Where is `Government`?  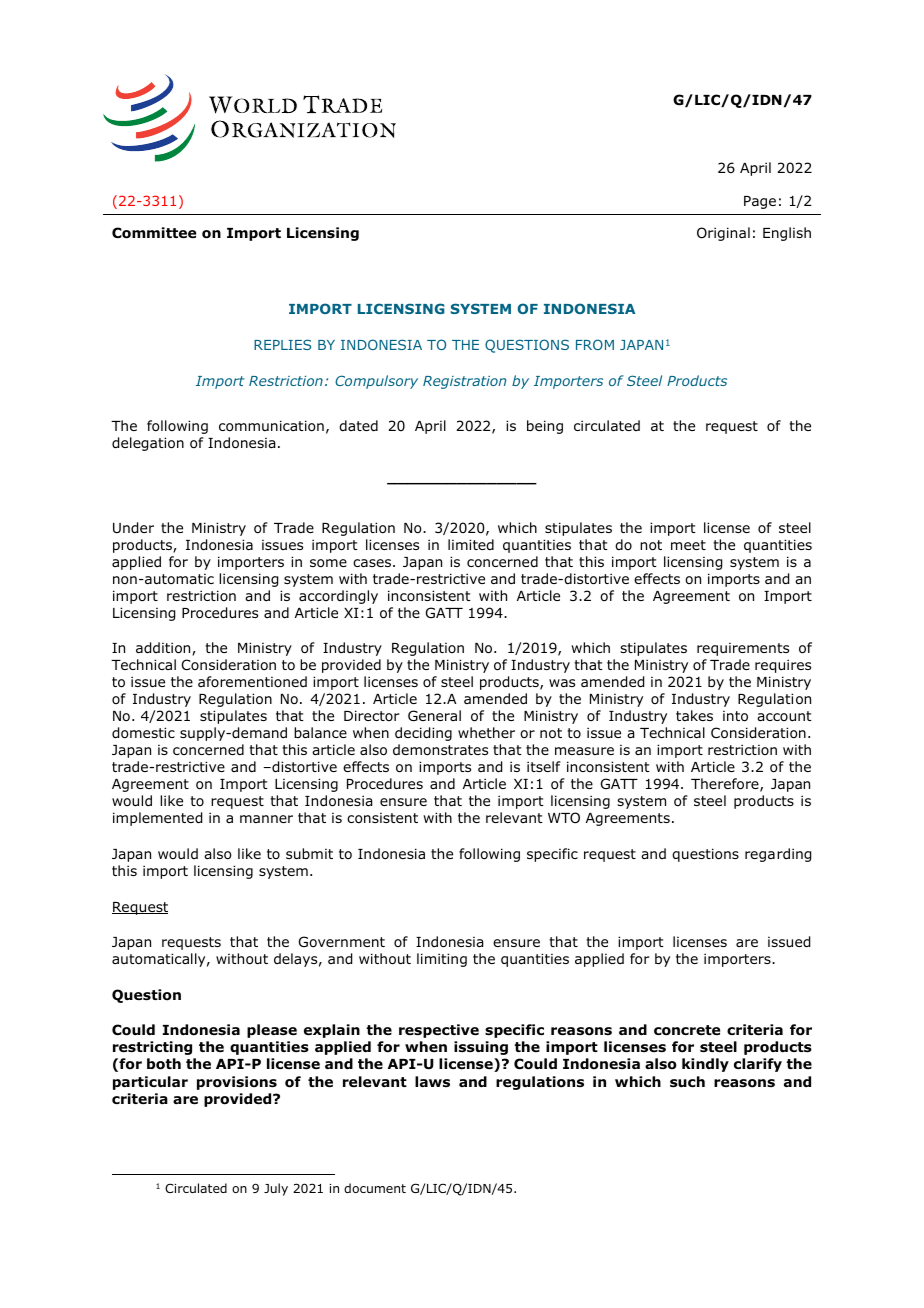
Government is located at coordinates (342, 941).
